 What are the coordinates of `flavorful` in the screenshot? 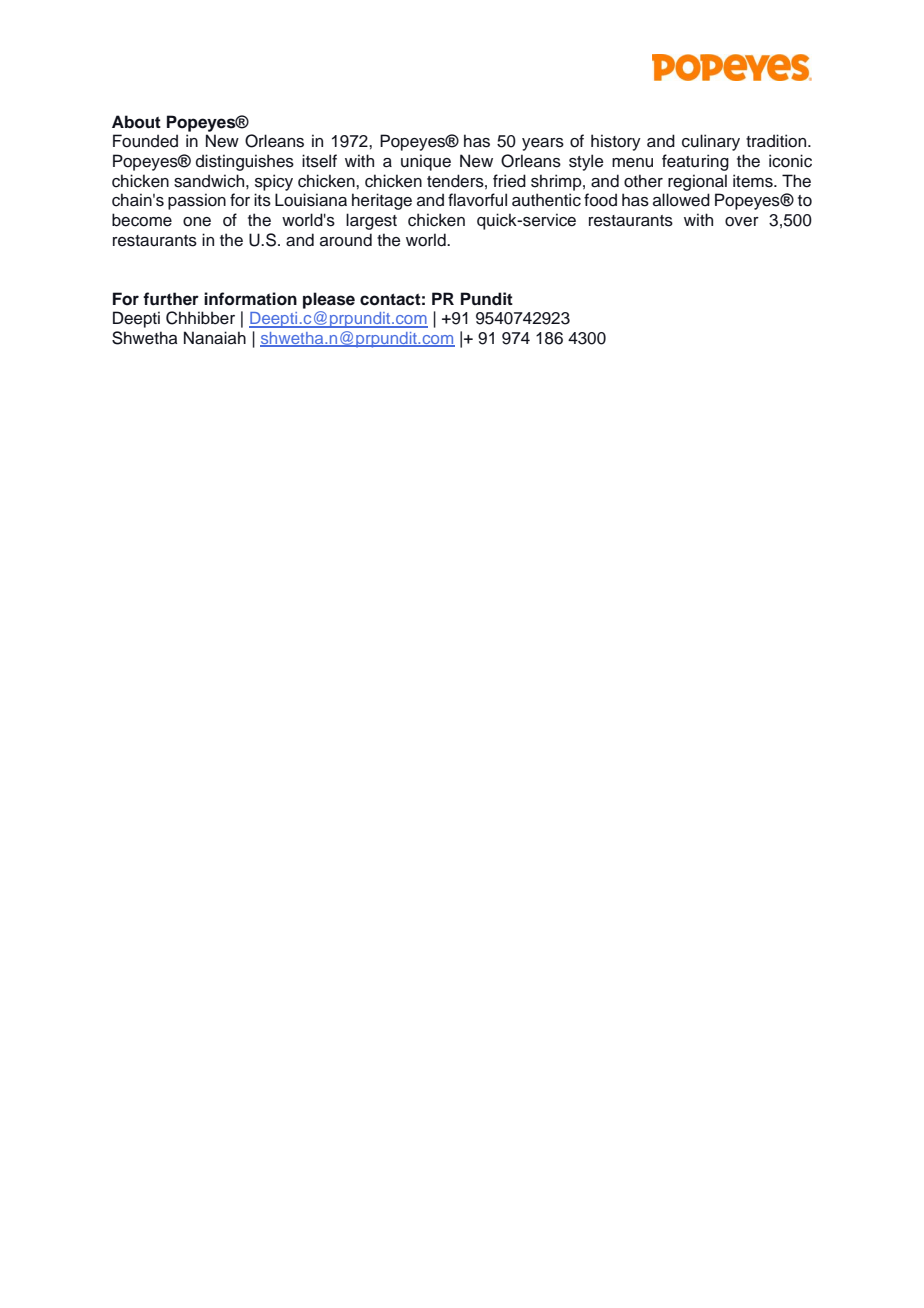 It's located at (477, 200).
